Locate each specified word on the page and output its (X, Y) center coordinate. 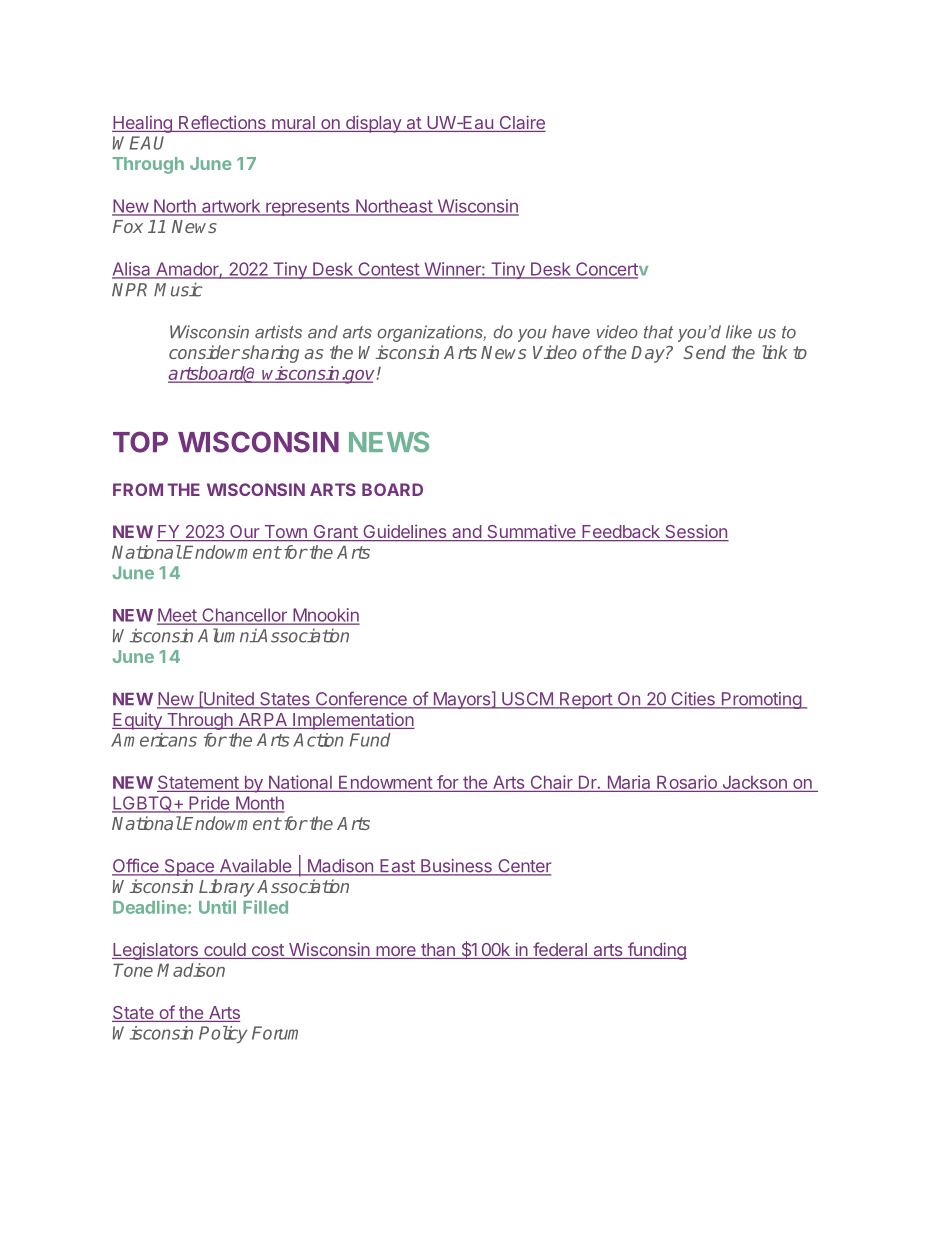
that (658, 332)
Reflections (222, 123)
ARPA (263, 719)
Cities (693, 700)
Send (704, 352)
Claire (521, 123)
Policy (223, 1034)
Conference (361, 699)
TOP (140, 442)
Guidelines (405, 532)
